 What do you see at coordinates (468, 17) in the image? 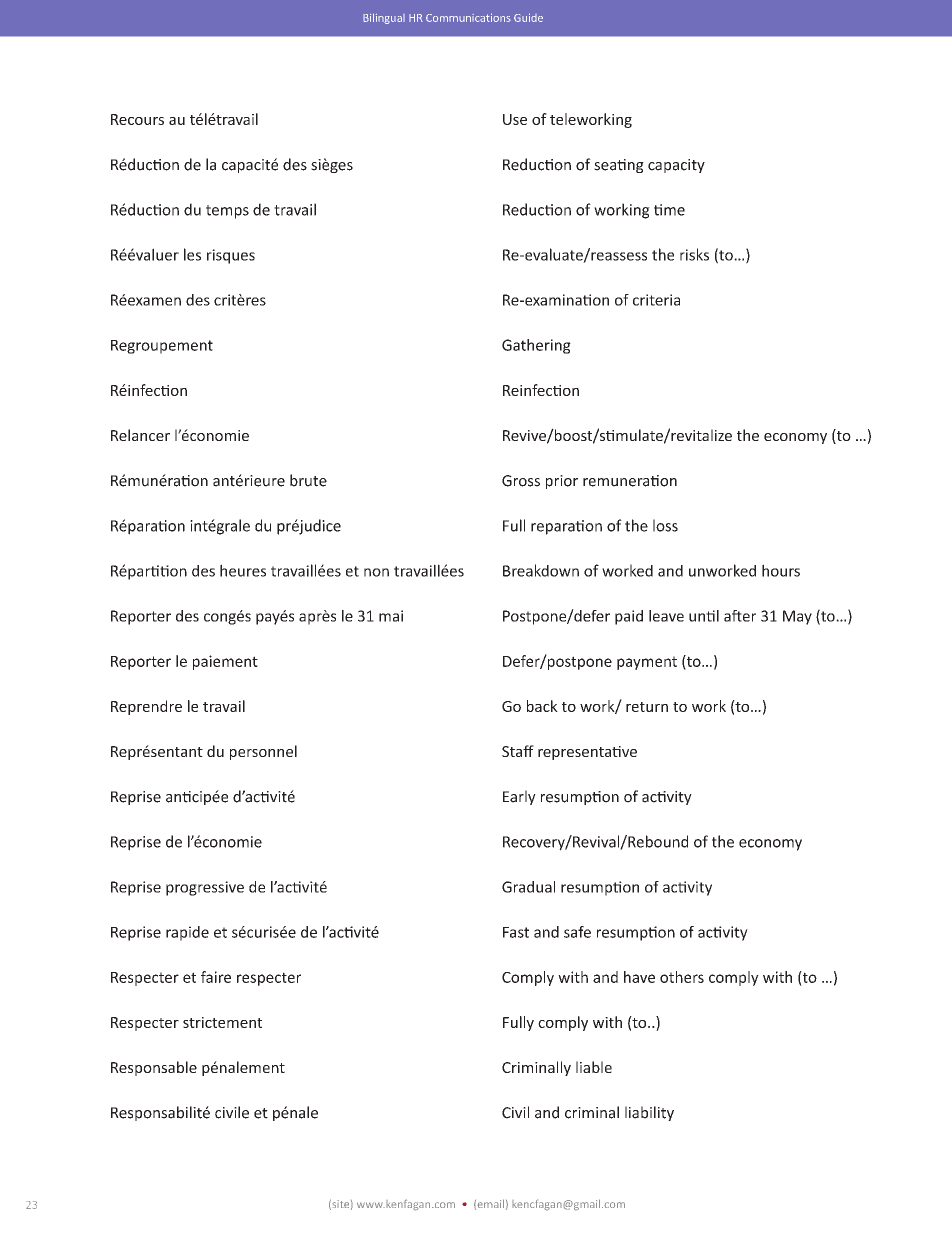
I see `Communications` at bounding box center [468, 17].
